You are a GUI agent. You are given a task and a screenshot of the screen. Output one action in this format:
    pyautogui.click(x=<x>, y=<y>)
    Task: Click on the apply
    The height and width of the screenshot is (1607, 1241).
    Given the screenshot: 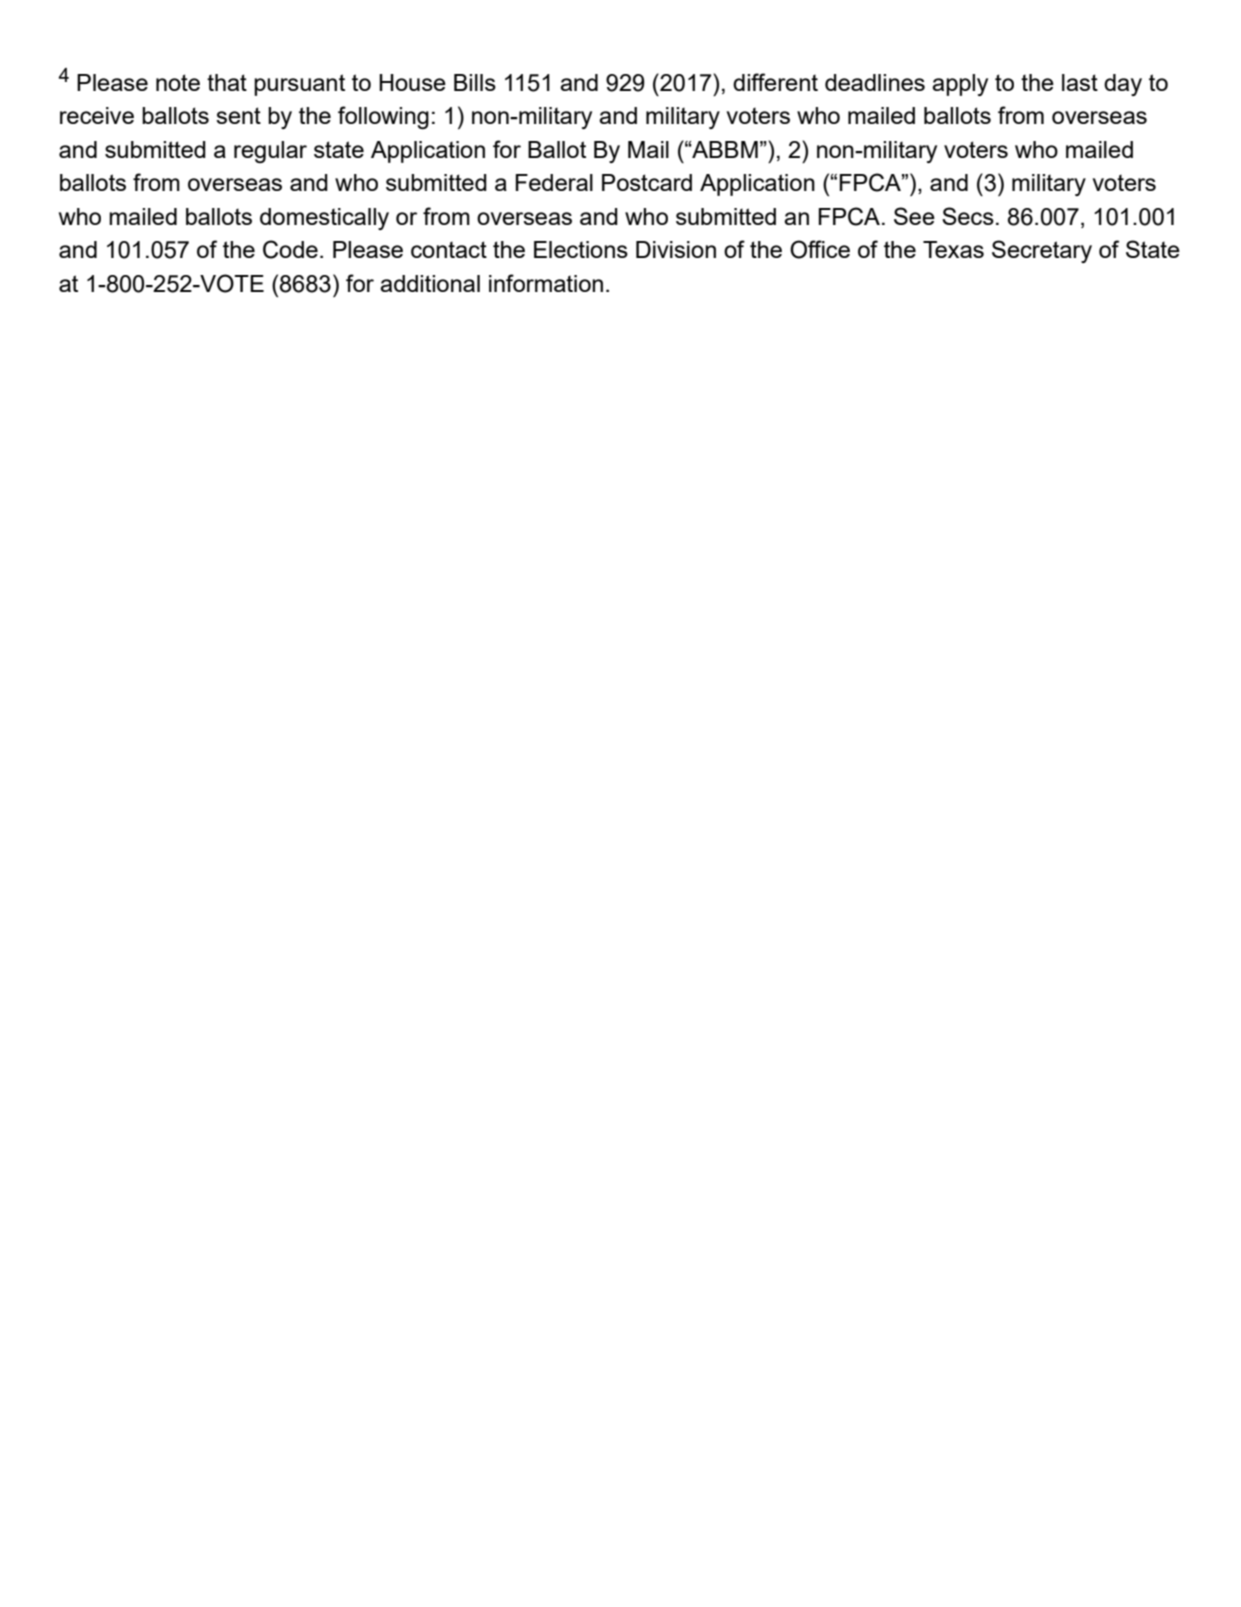 What is the action you would take?
    pyautogui.click(x=960, y=85)
